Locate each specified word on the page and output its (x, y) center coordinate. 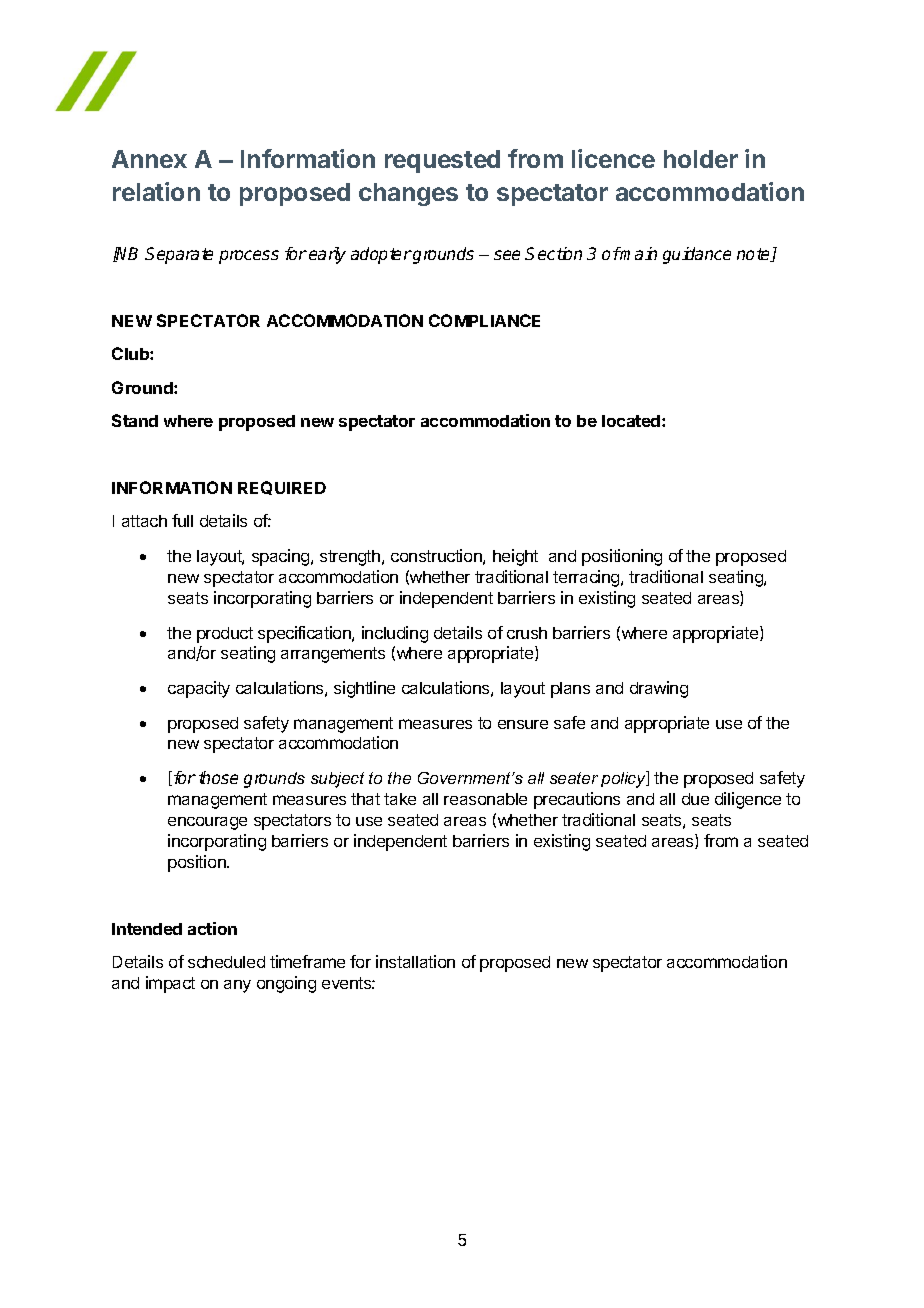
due (695, 799)
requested (442, 161)
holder (701, 159)
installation (415, 961)
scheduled (226, 962)
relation (156, 191)
